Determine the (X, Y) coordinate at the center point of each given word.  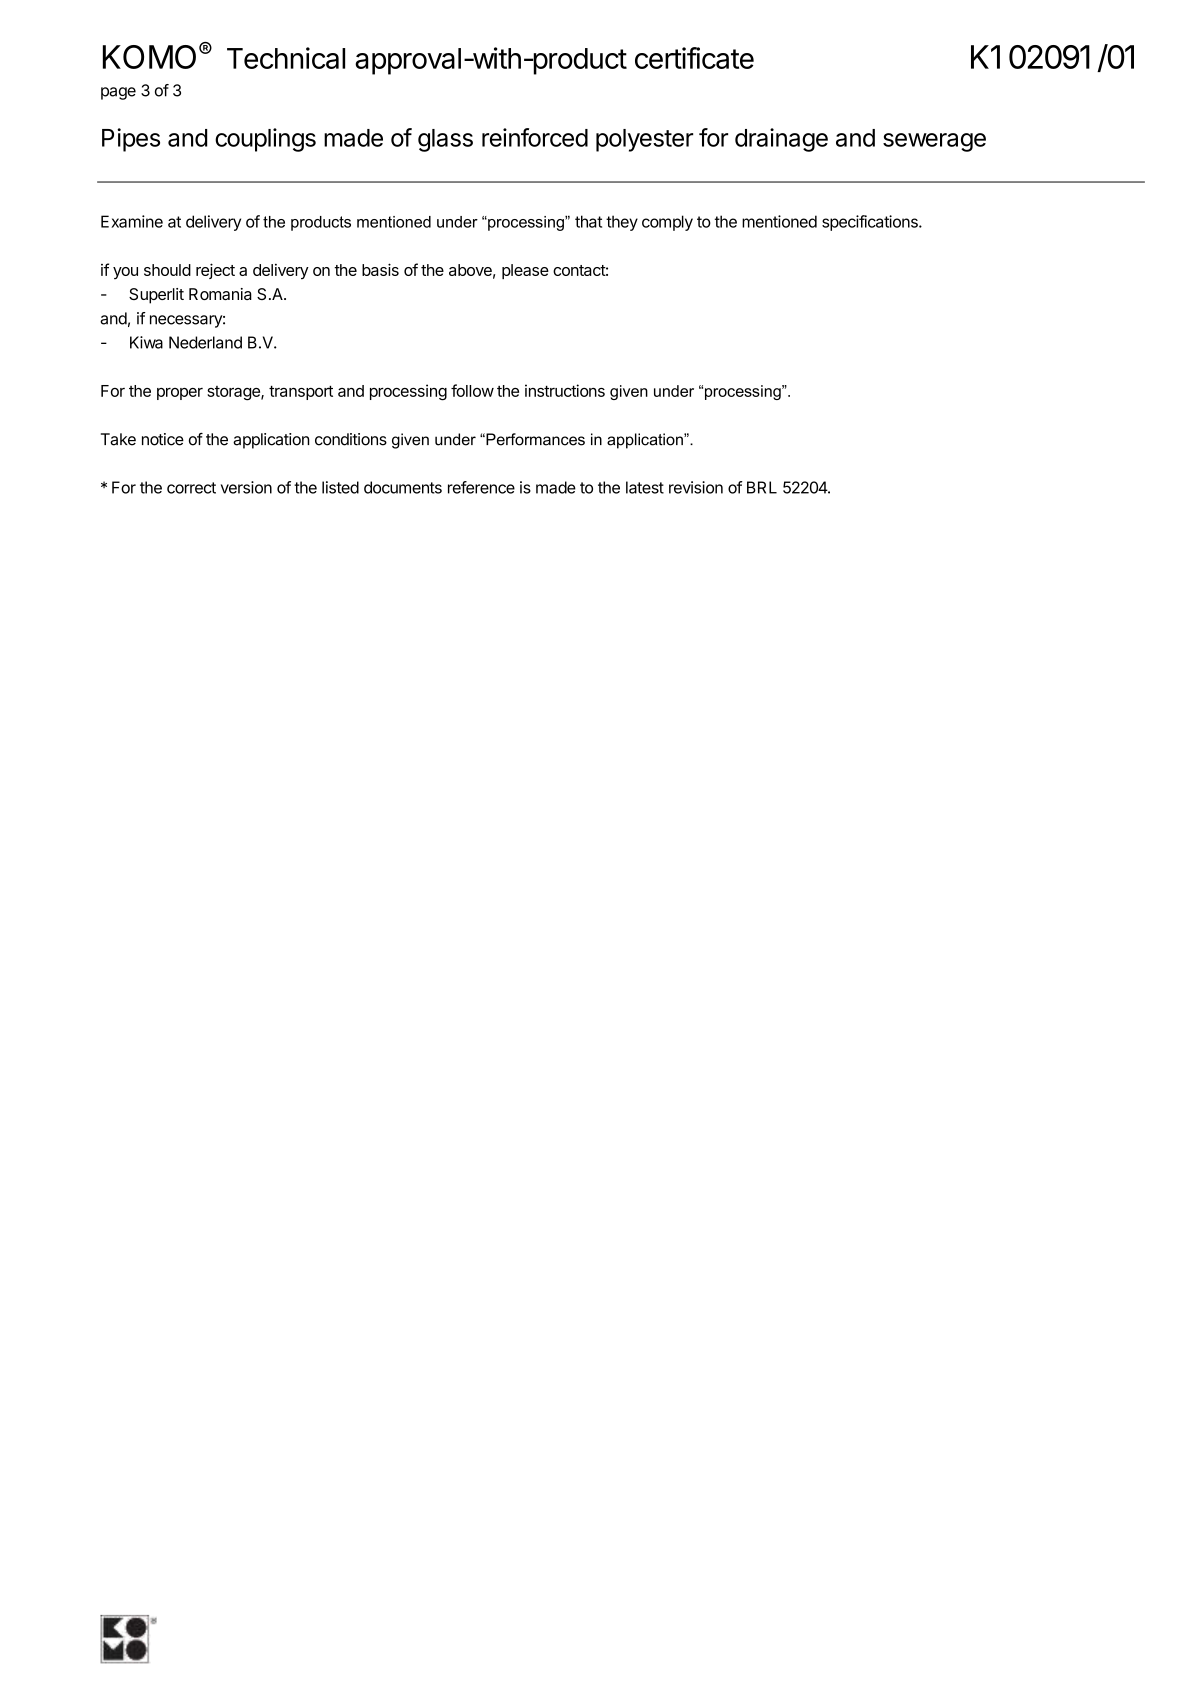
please (525, 271)
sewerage (934, 142)
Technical (286, 58)
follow (472, 390)
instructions (565, 390)
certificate (694, 58)
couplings (265, 140)
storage (234, 393)
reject (215, 271)
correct (191, 488)
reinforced (535, 137)
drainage (781, 140)
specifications (871, 223)
